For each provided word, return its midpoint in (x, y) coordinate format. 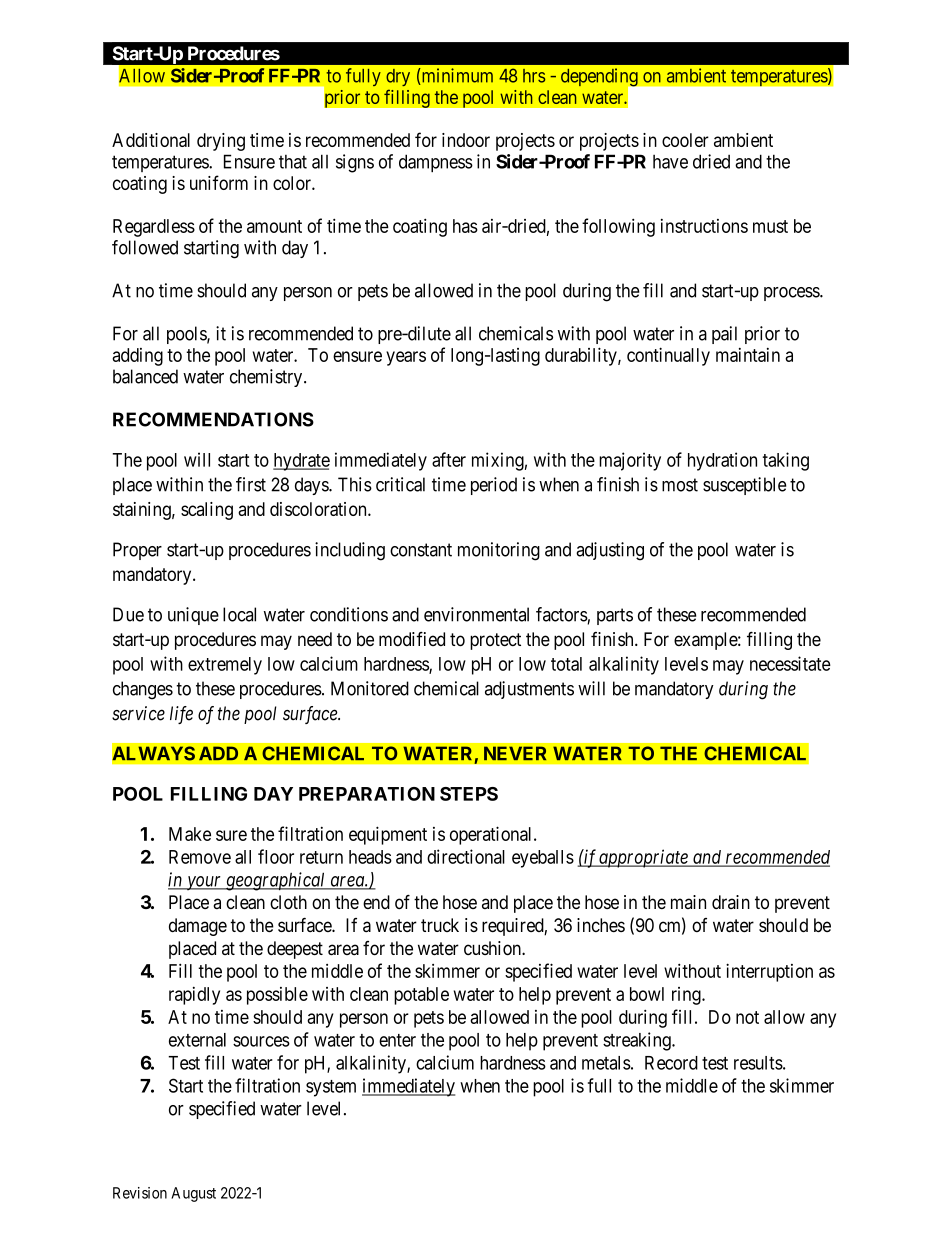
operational (492, 835)
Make (190, 834)
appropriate (644, 858)
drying (221, 142)
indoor (466, 140)
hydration (722, 461)
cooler (685, 140)
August (193, 1194)
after (449, 459)
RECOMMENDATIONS (213, 419)
